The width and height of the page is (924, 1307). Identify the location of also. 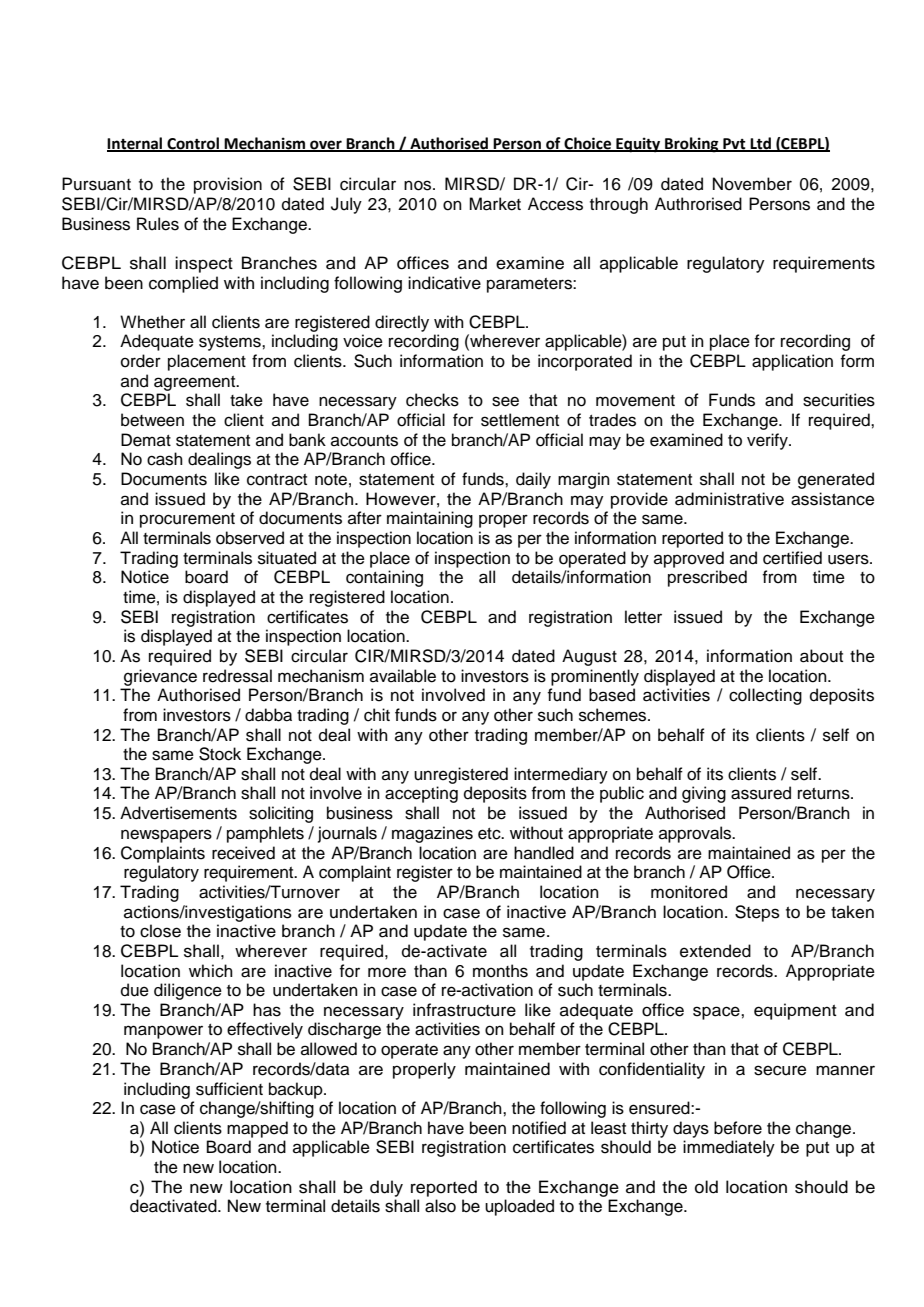
(440, 1206).
